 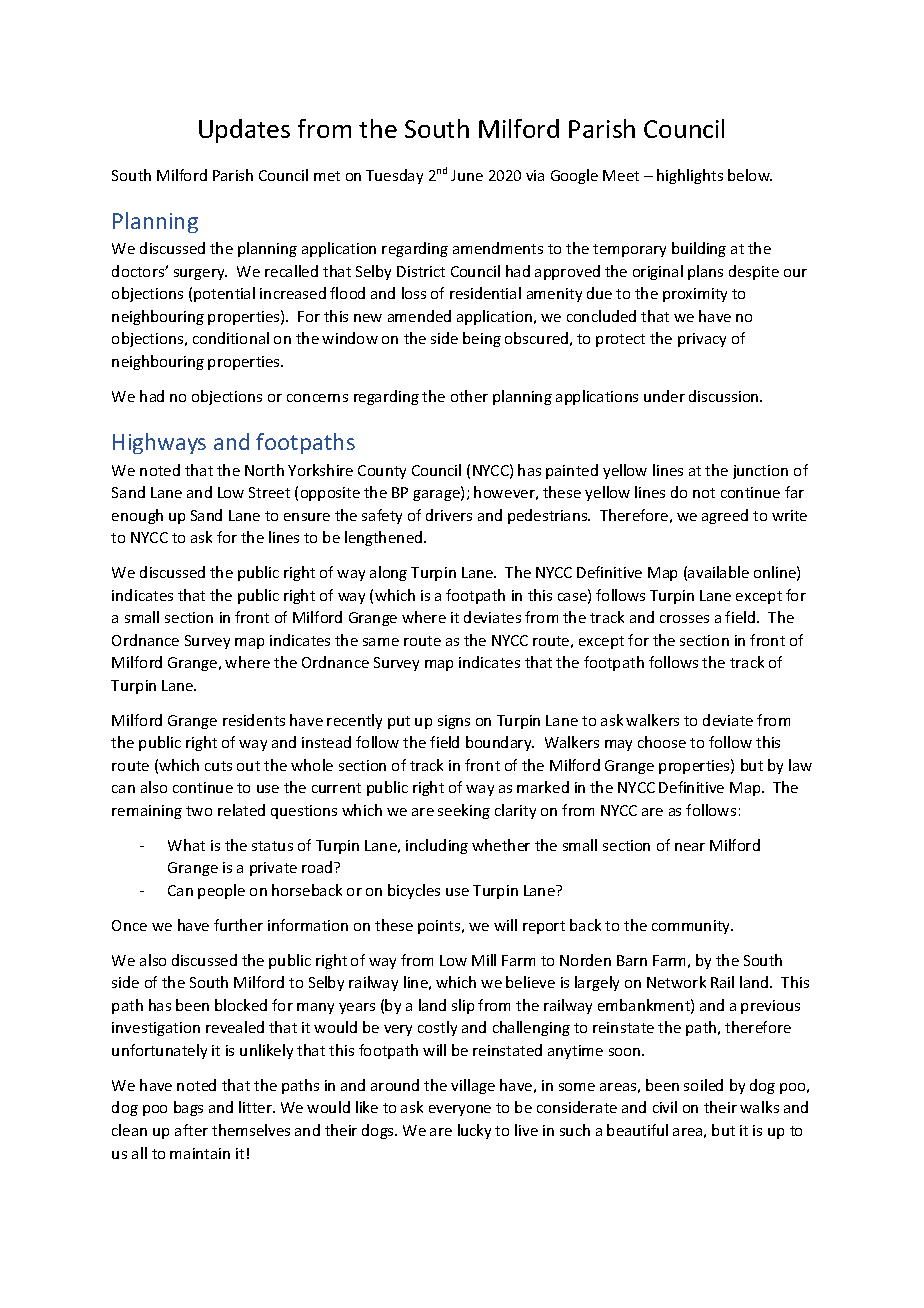 What do you see at coordinates (381, 642) in the image?
I see `same` at bounding box center [381, 642].
